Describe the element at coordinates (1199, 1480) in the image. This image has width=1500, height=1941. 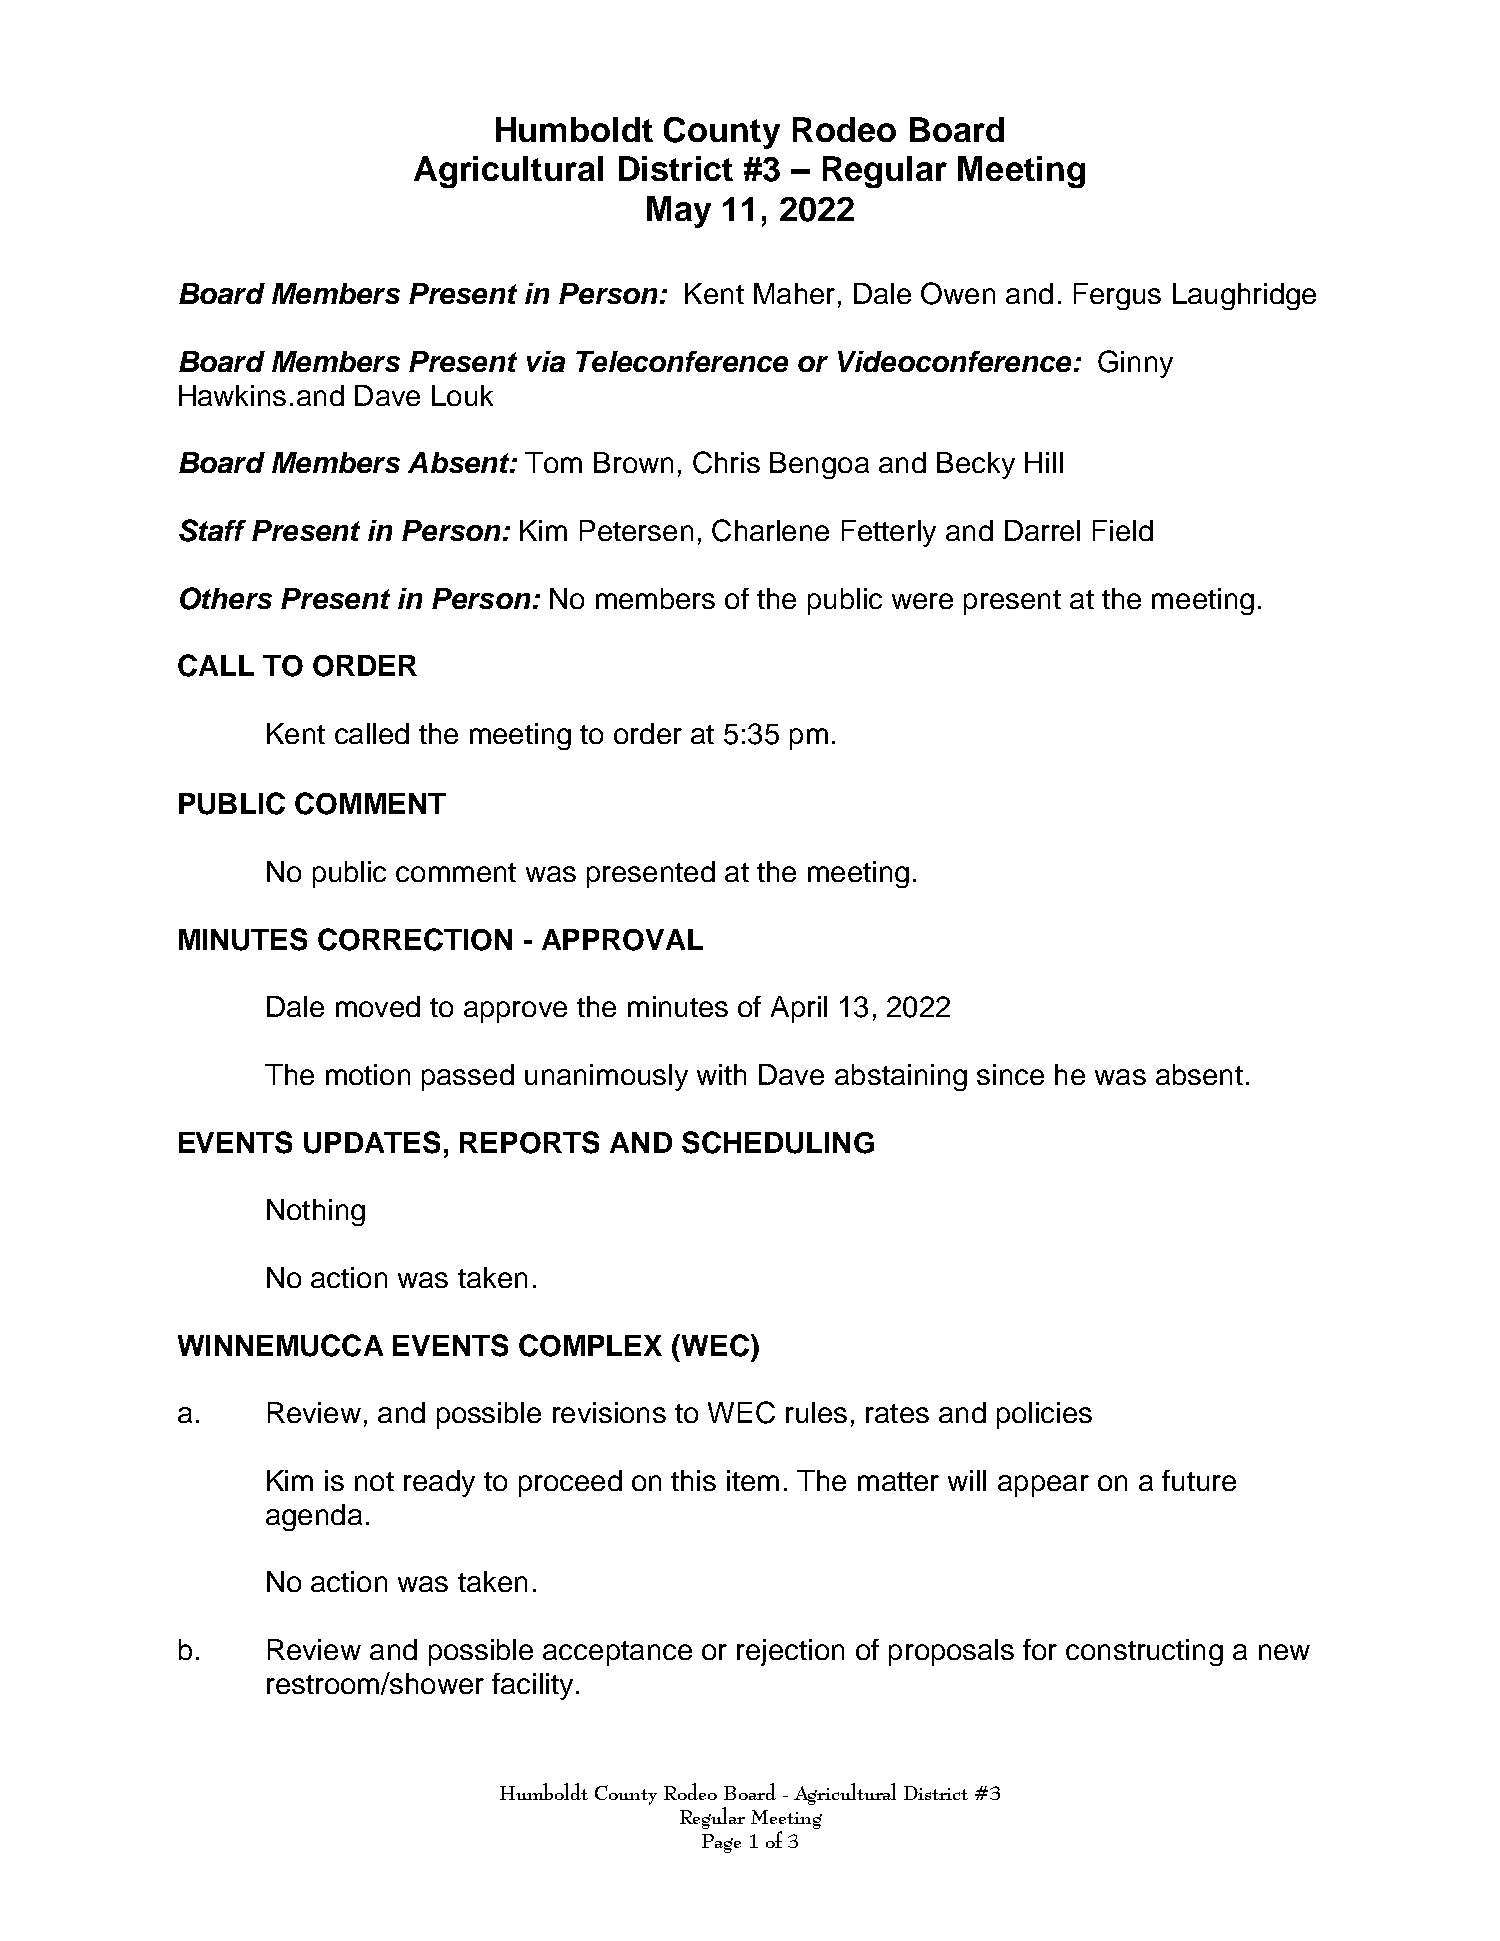
I see `future` at that location.
